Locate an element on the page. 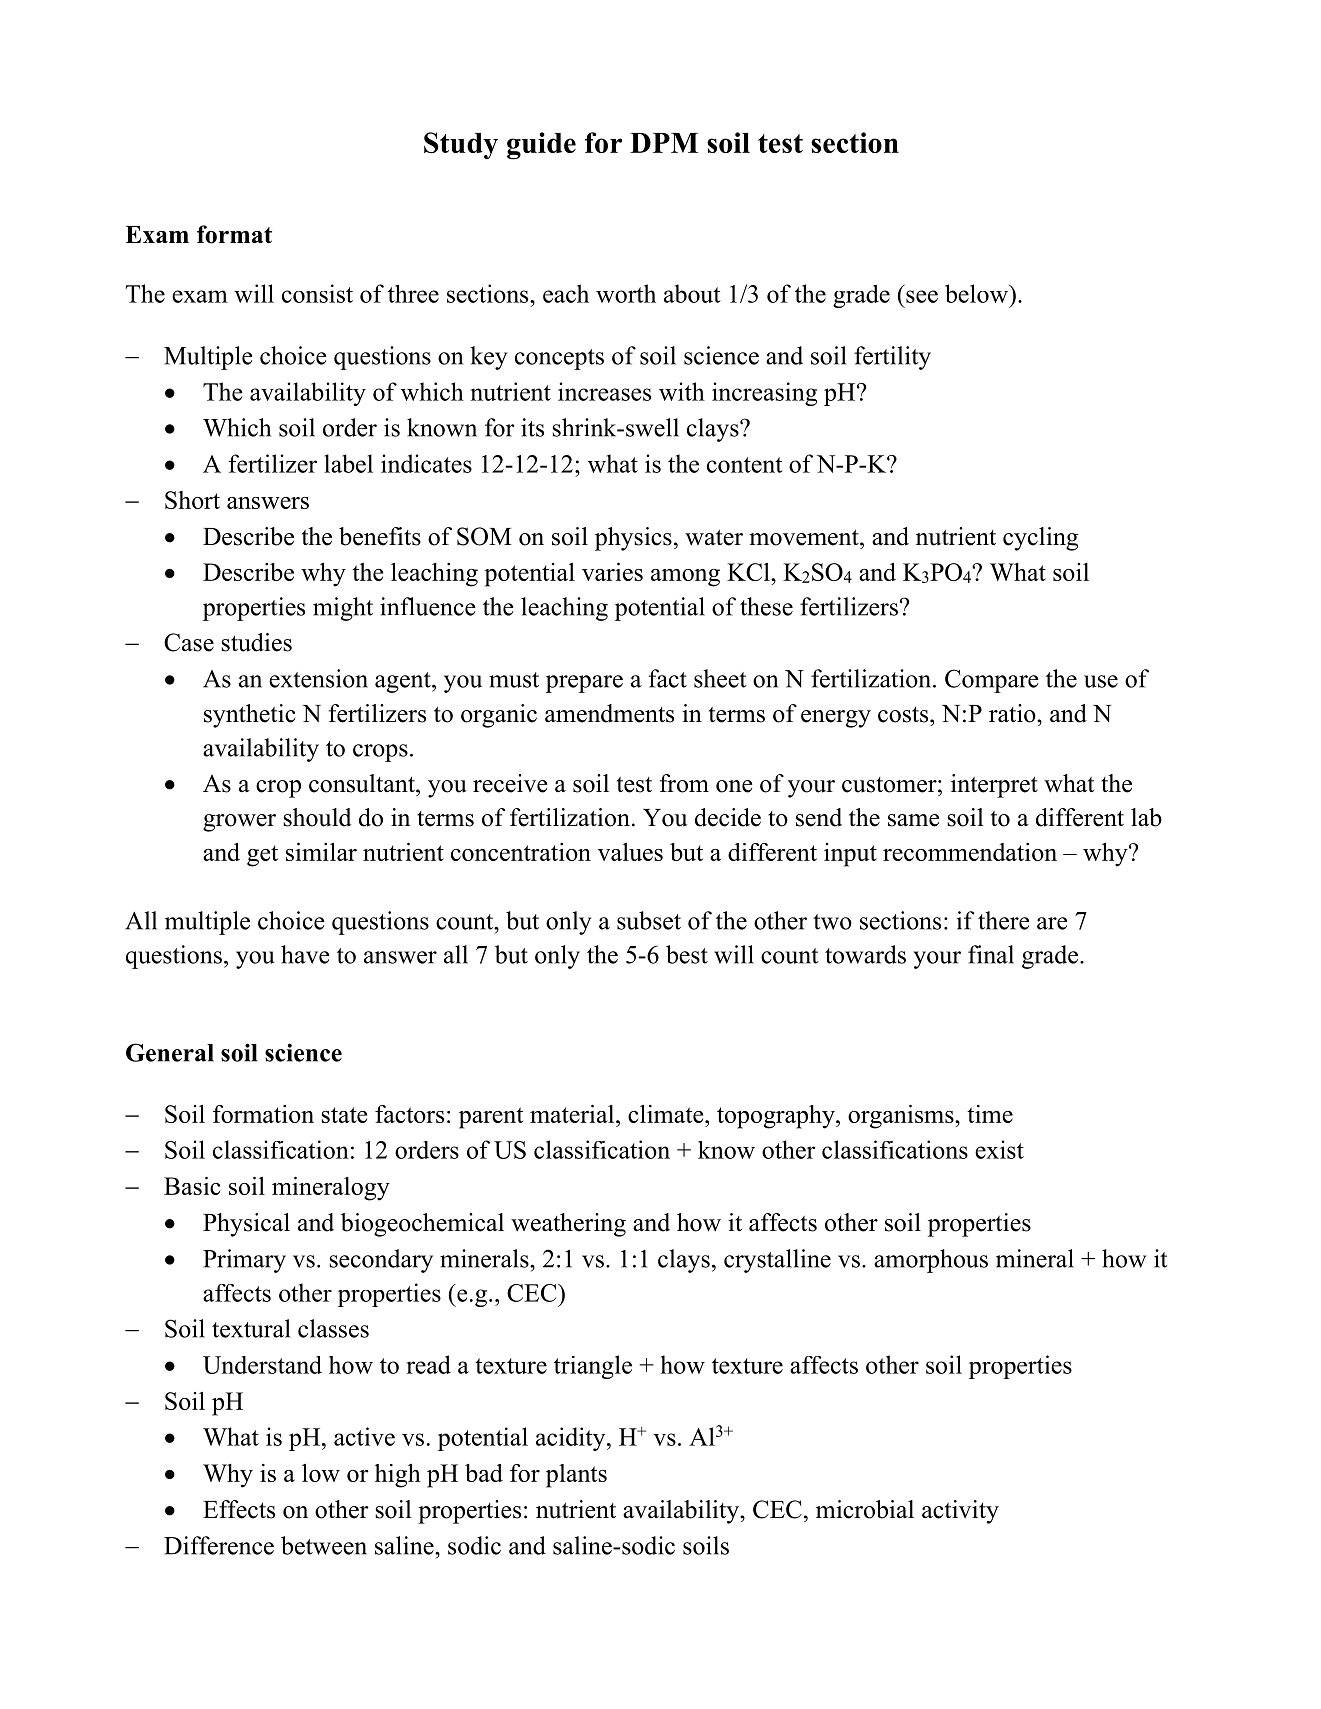  consist is located at coordinates (317, 293).
